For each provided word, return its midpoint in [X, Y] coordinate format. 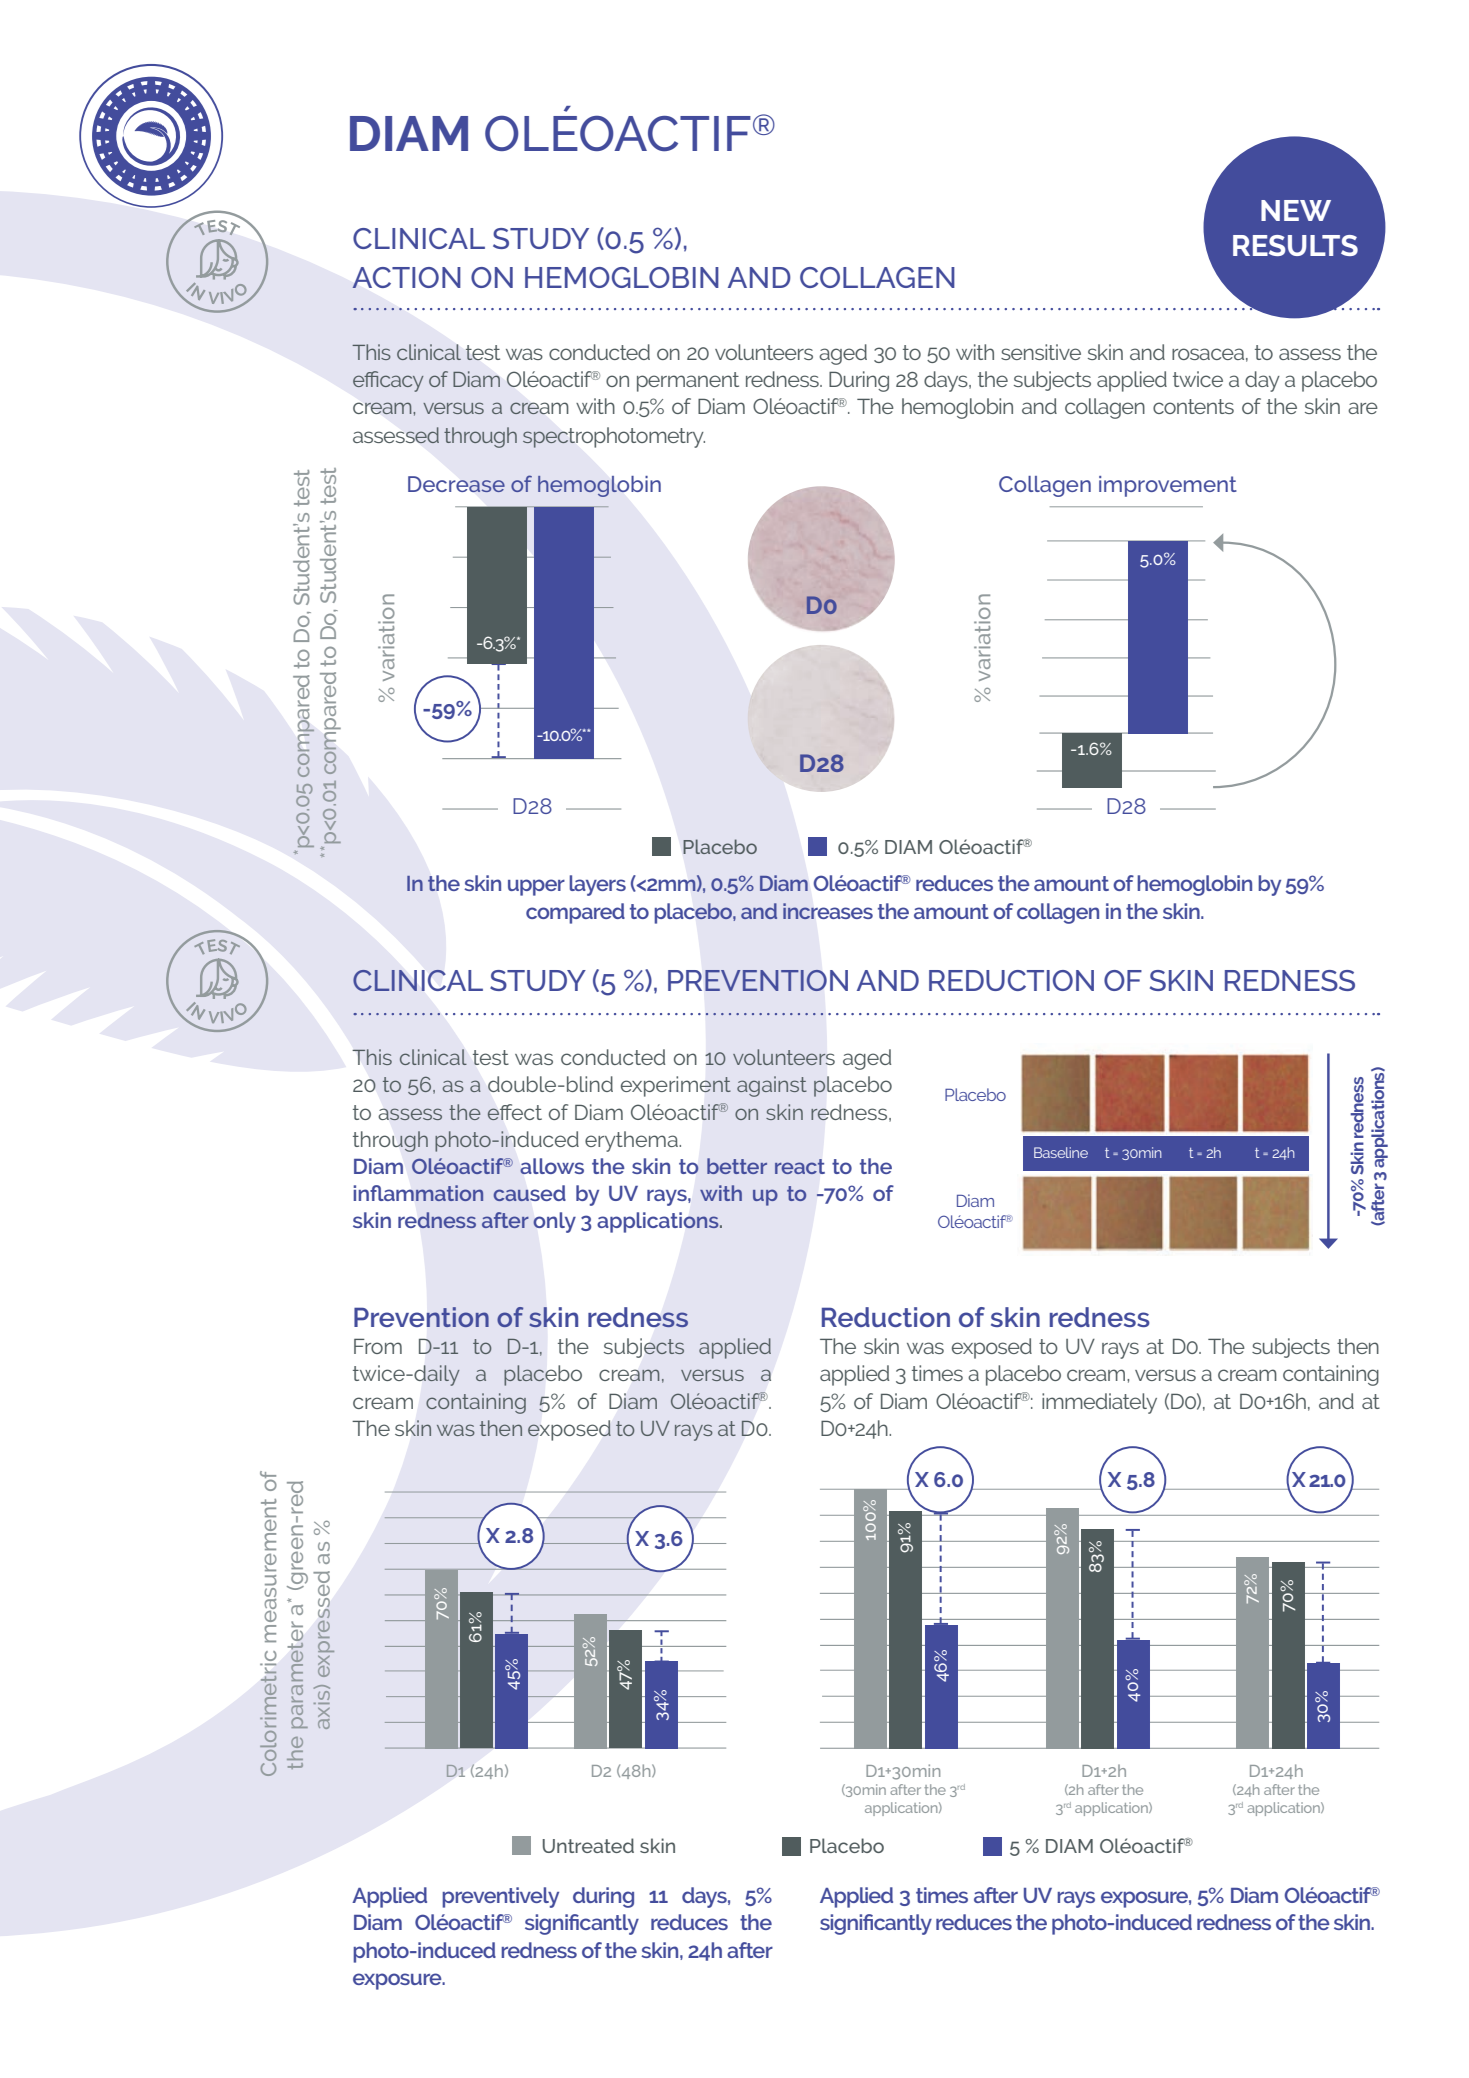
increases [828, 911]
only [554, 1222]
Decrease [456, 484]
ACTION [406, 277]
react [800, 1166]
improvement [1168, 486]
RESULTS [1295, 245]
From [378, 1346]
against [772, 1086]
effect [514, 1112]
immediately [1099, 1403]
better [737, 1166]
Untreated [588, 1845]
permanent [688, 382]
